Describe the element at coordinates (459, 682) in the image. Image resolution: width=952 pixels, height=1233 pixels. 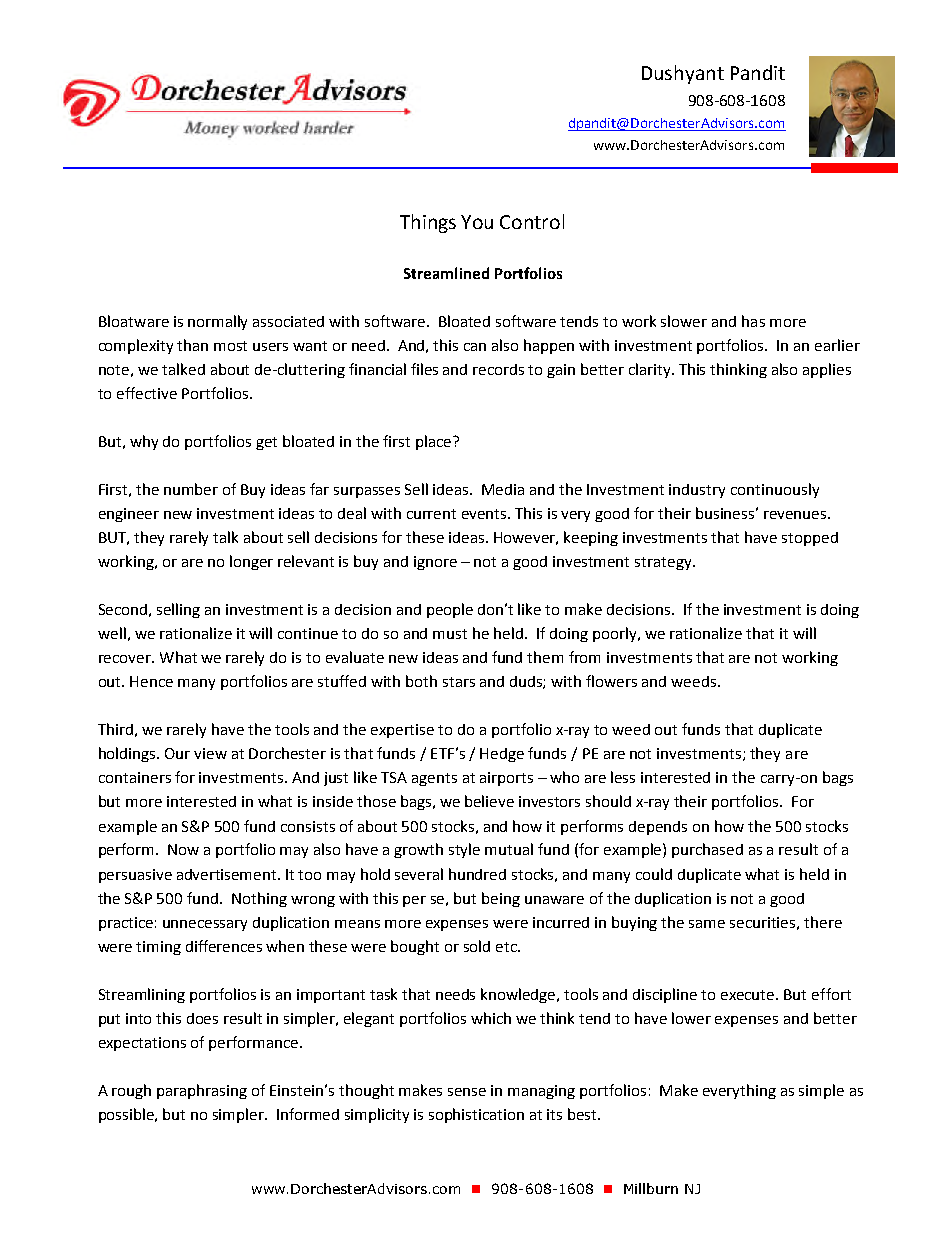
I see `stars` at that location.
